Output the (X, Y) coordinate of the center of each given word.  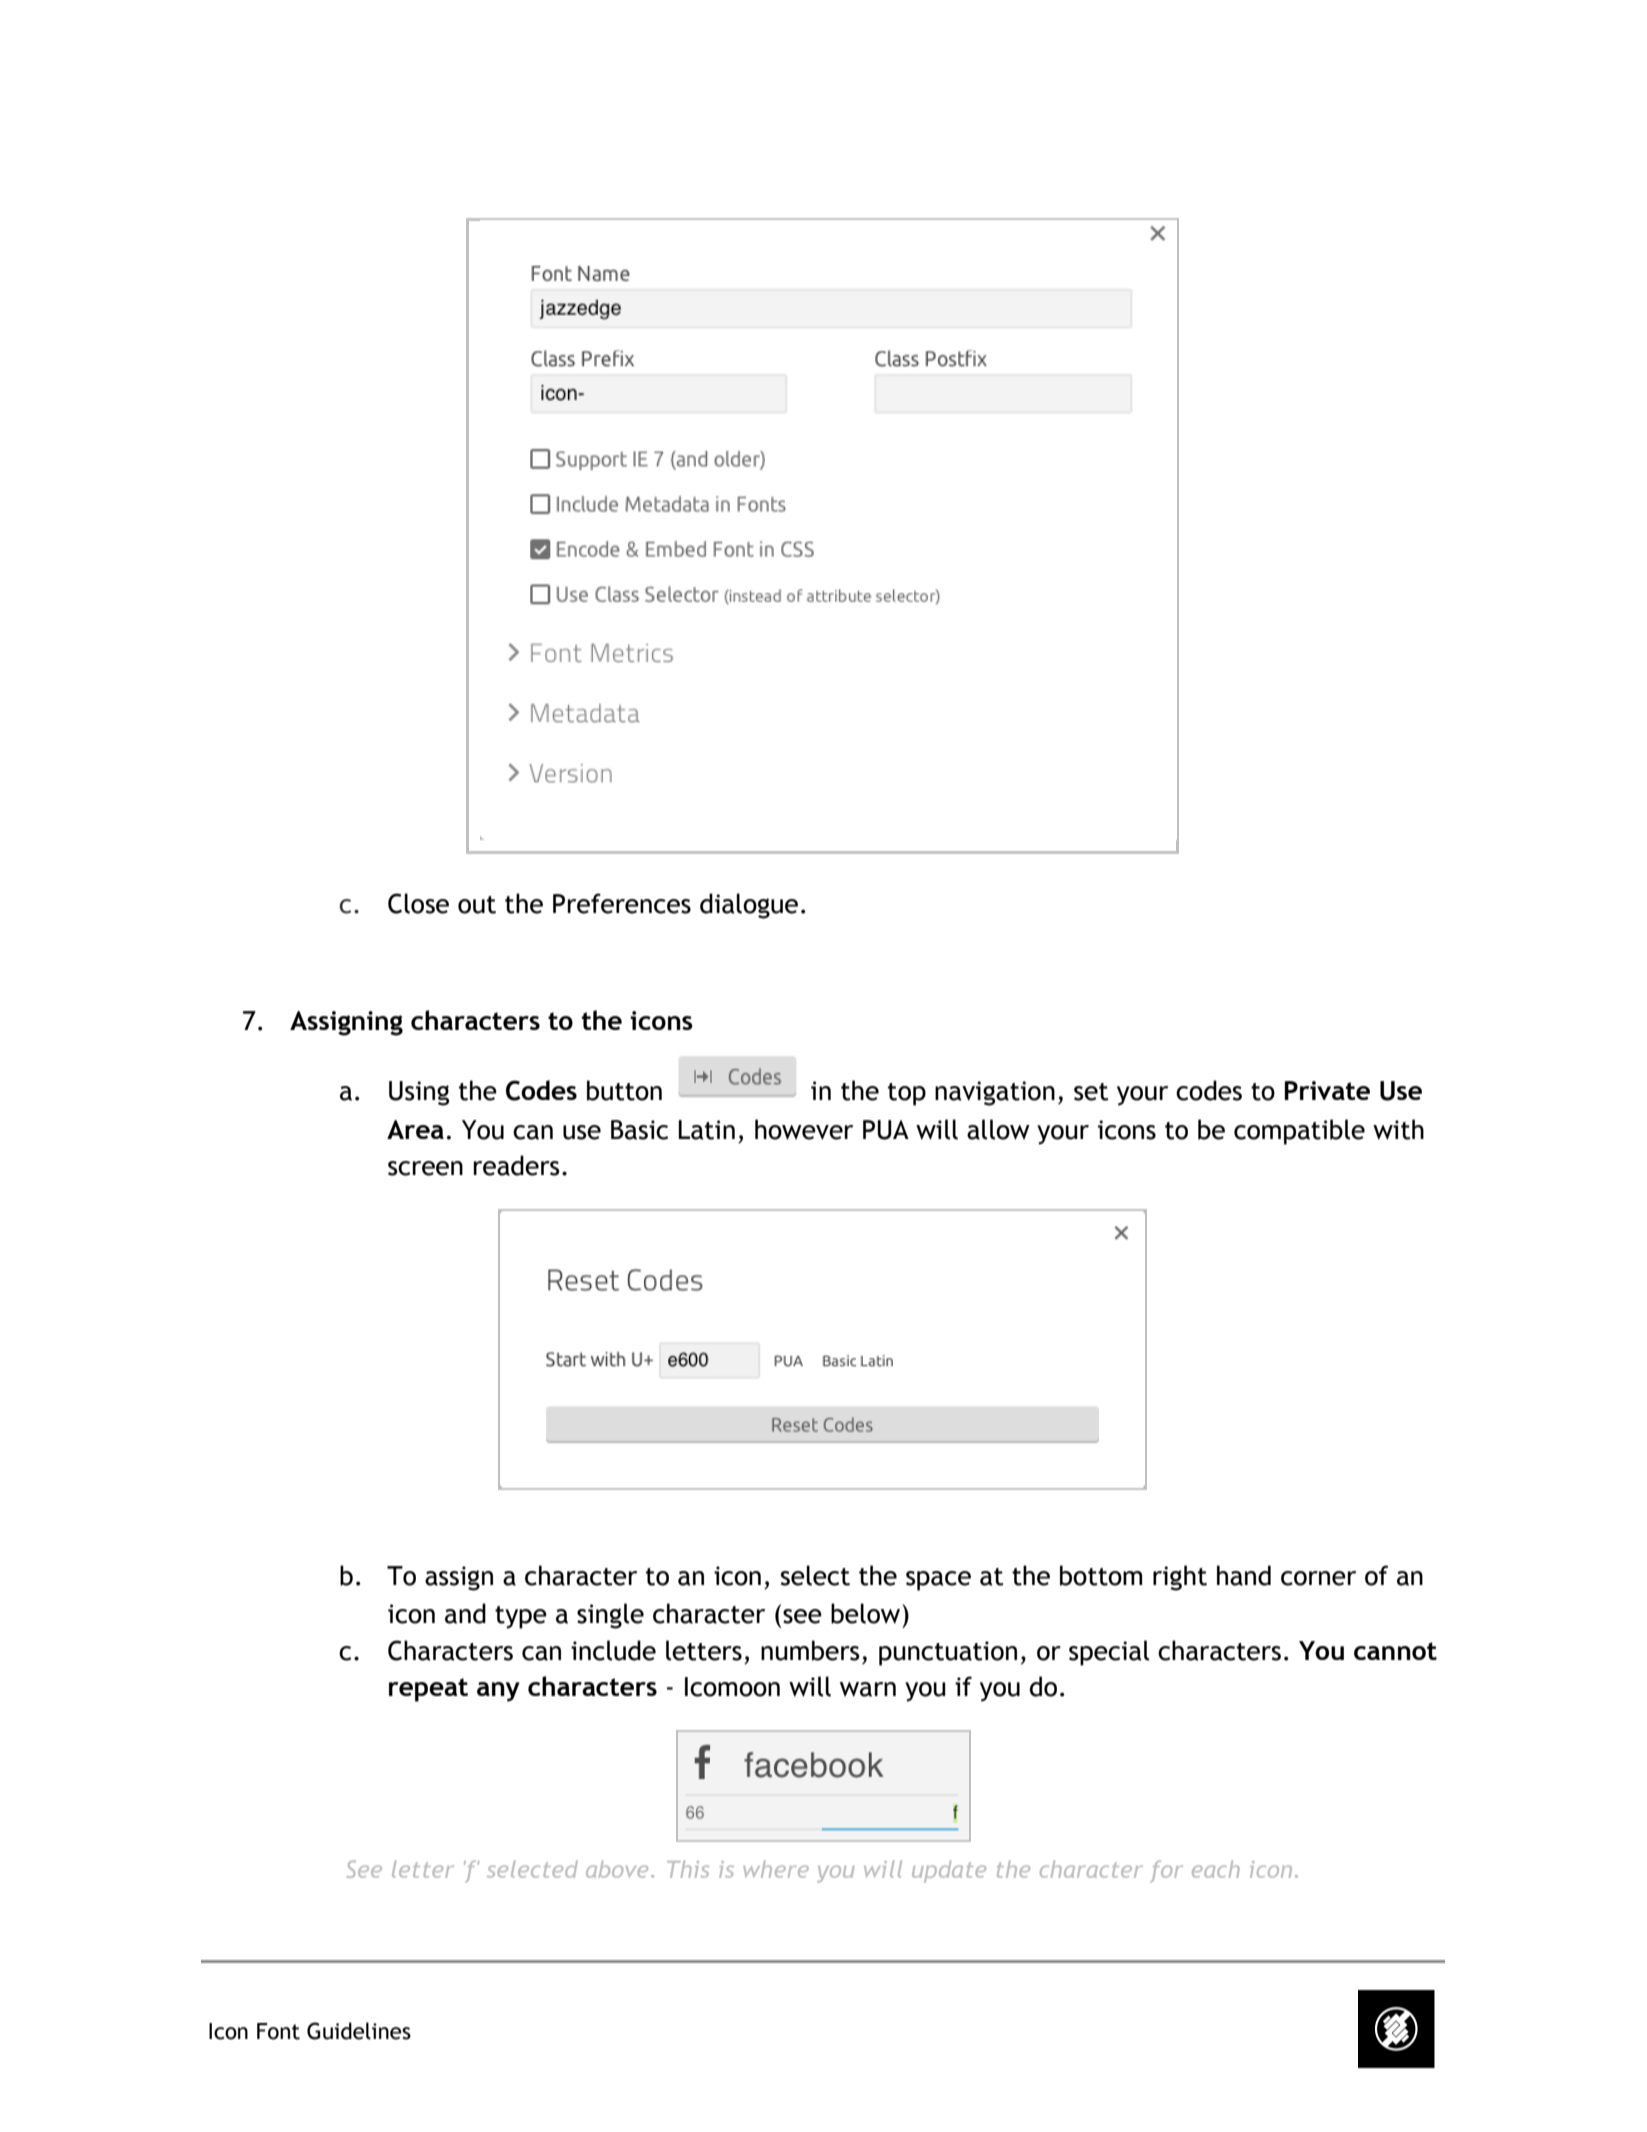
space (938, 1581)
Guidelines (359, 2031)
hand (1244, 1575)
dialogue (749, 906)
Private (1327, 1090)
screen (425, 1168)
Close (418, 903)
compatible (1299, 1132)
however (804, 1129)
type (521, 1617)
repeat (428, 1690)
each (1216, 1869)
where (776, 1869)
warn (868, 1689)
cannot (1395, 1651)
